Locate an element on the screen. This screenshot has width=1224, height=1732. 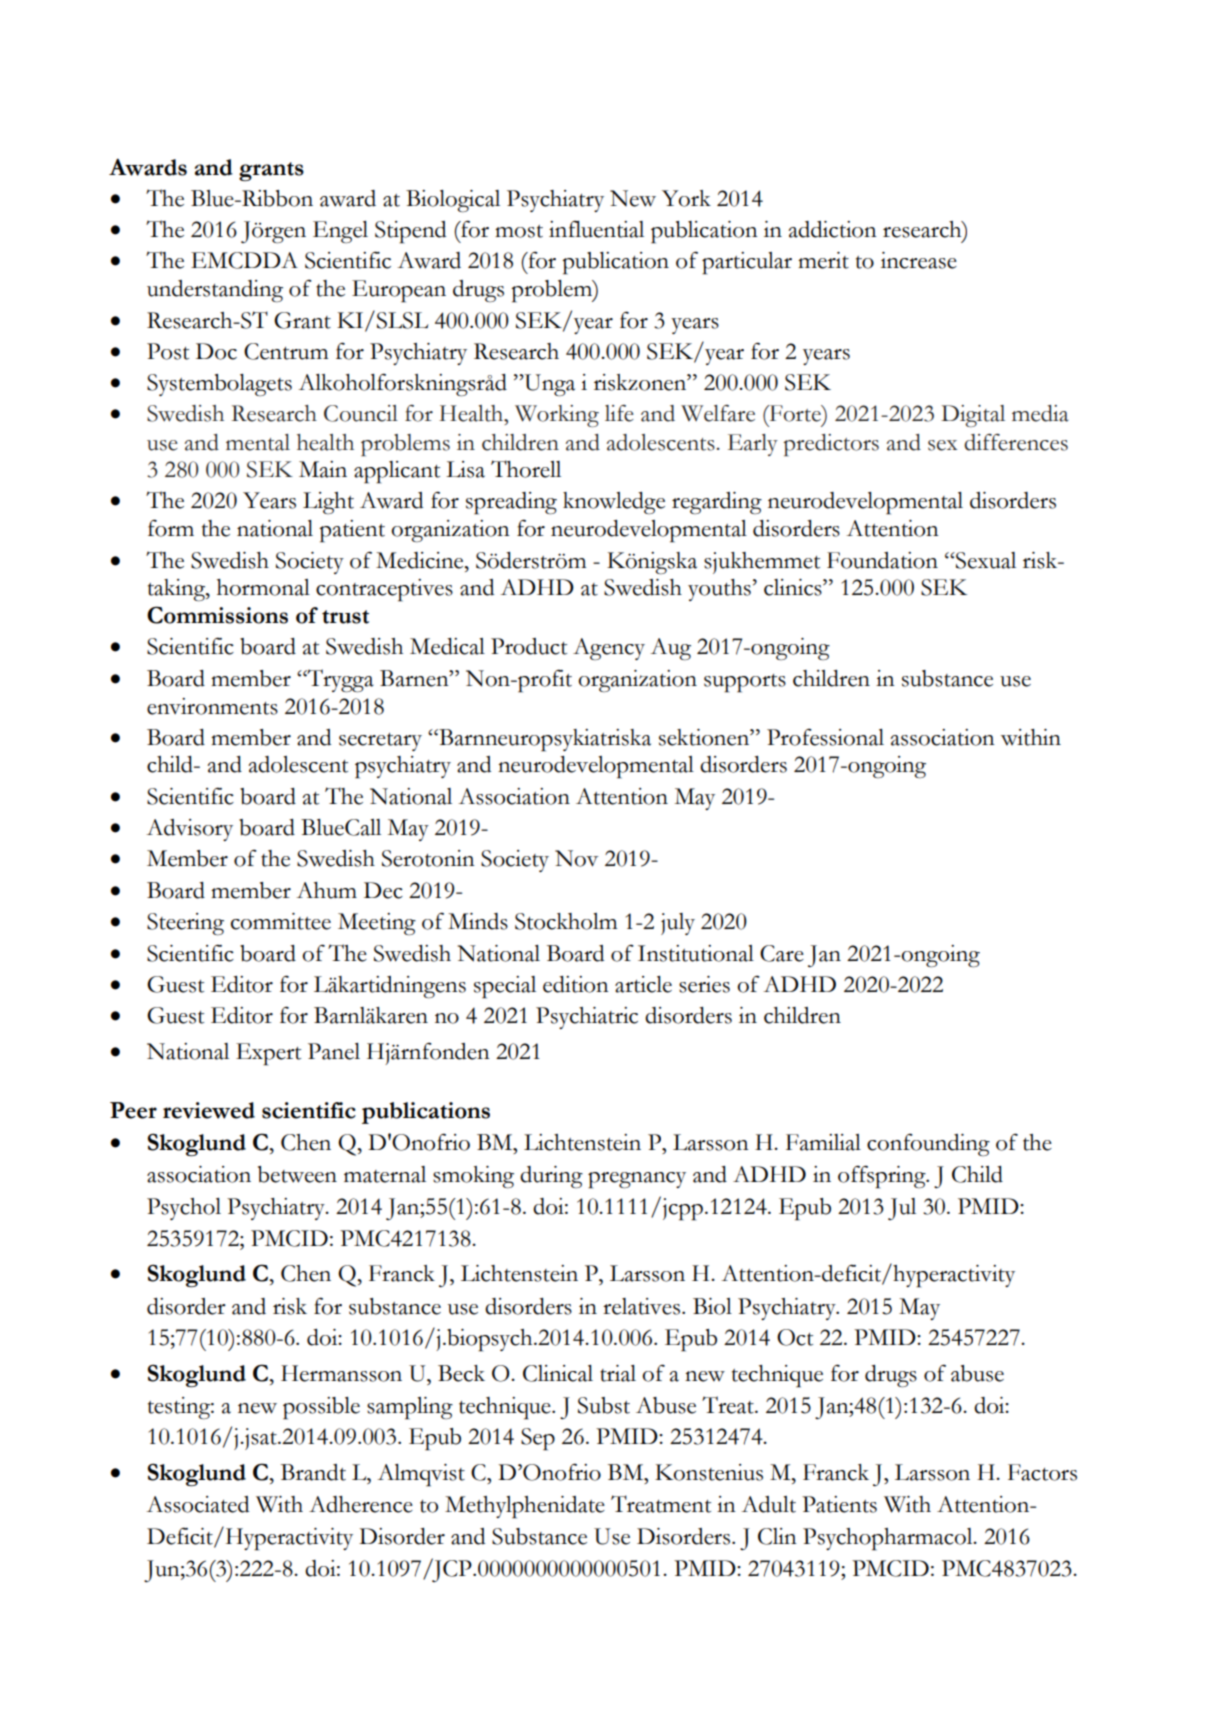
Nov is located at coordinates (577, 858).
